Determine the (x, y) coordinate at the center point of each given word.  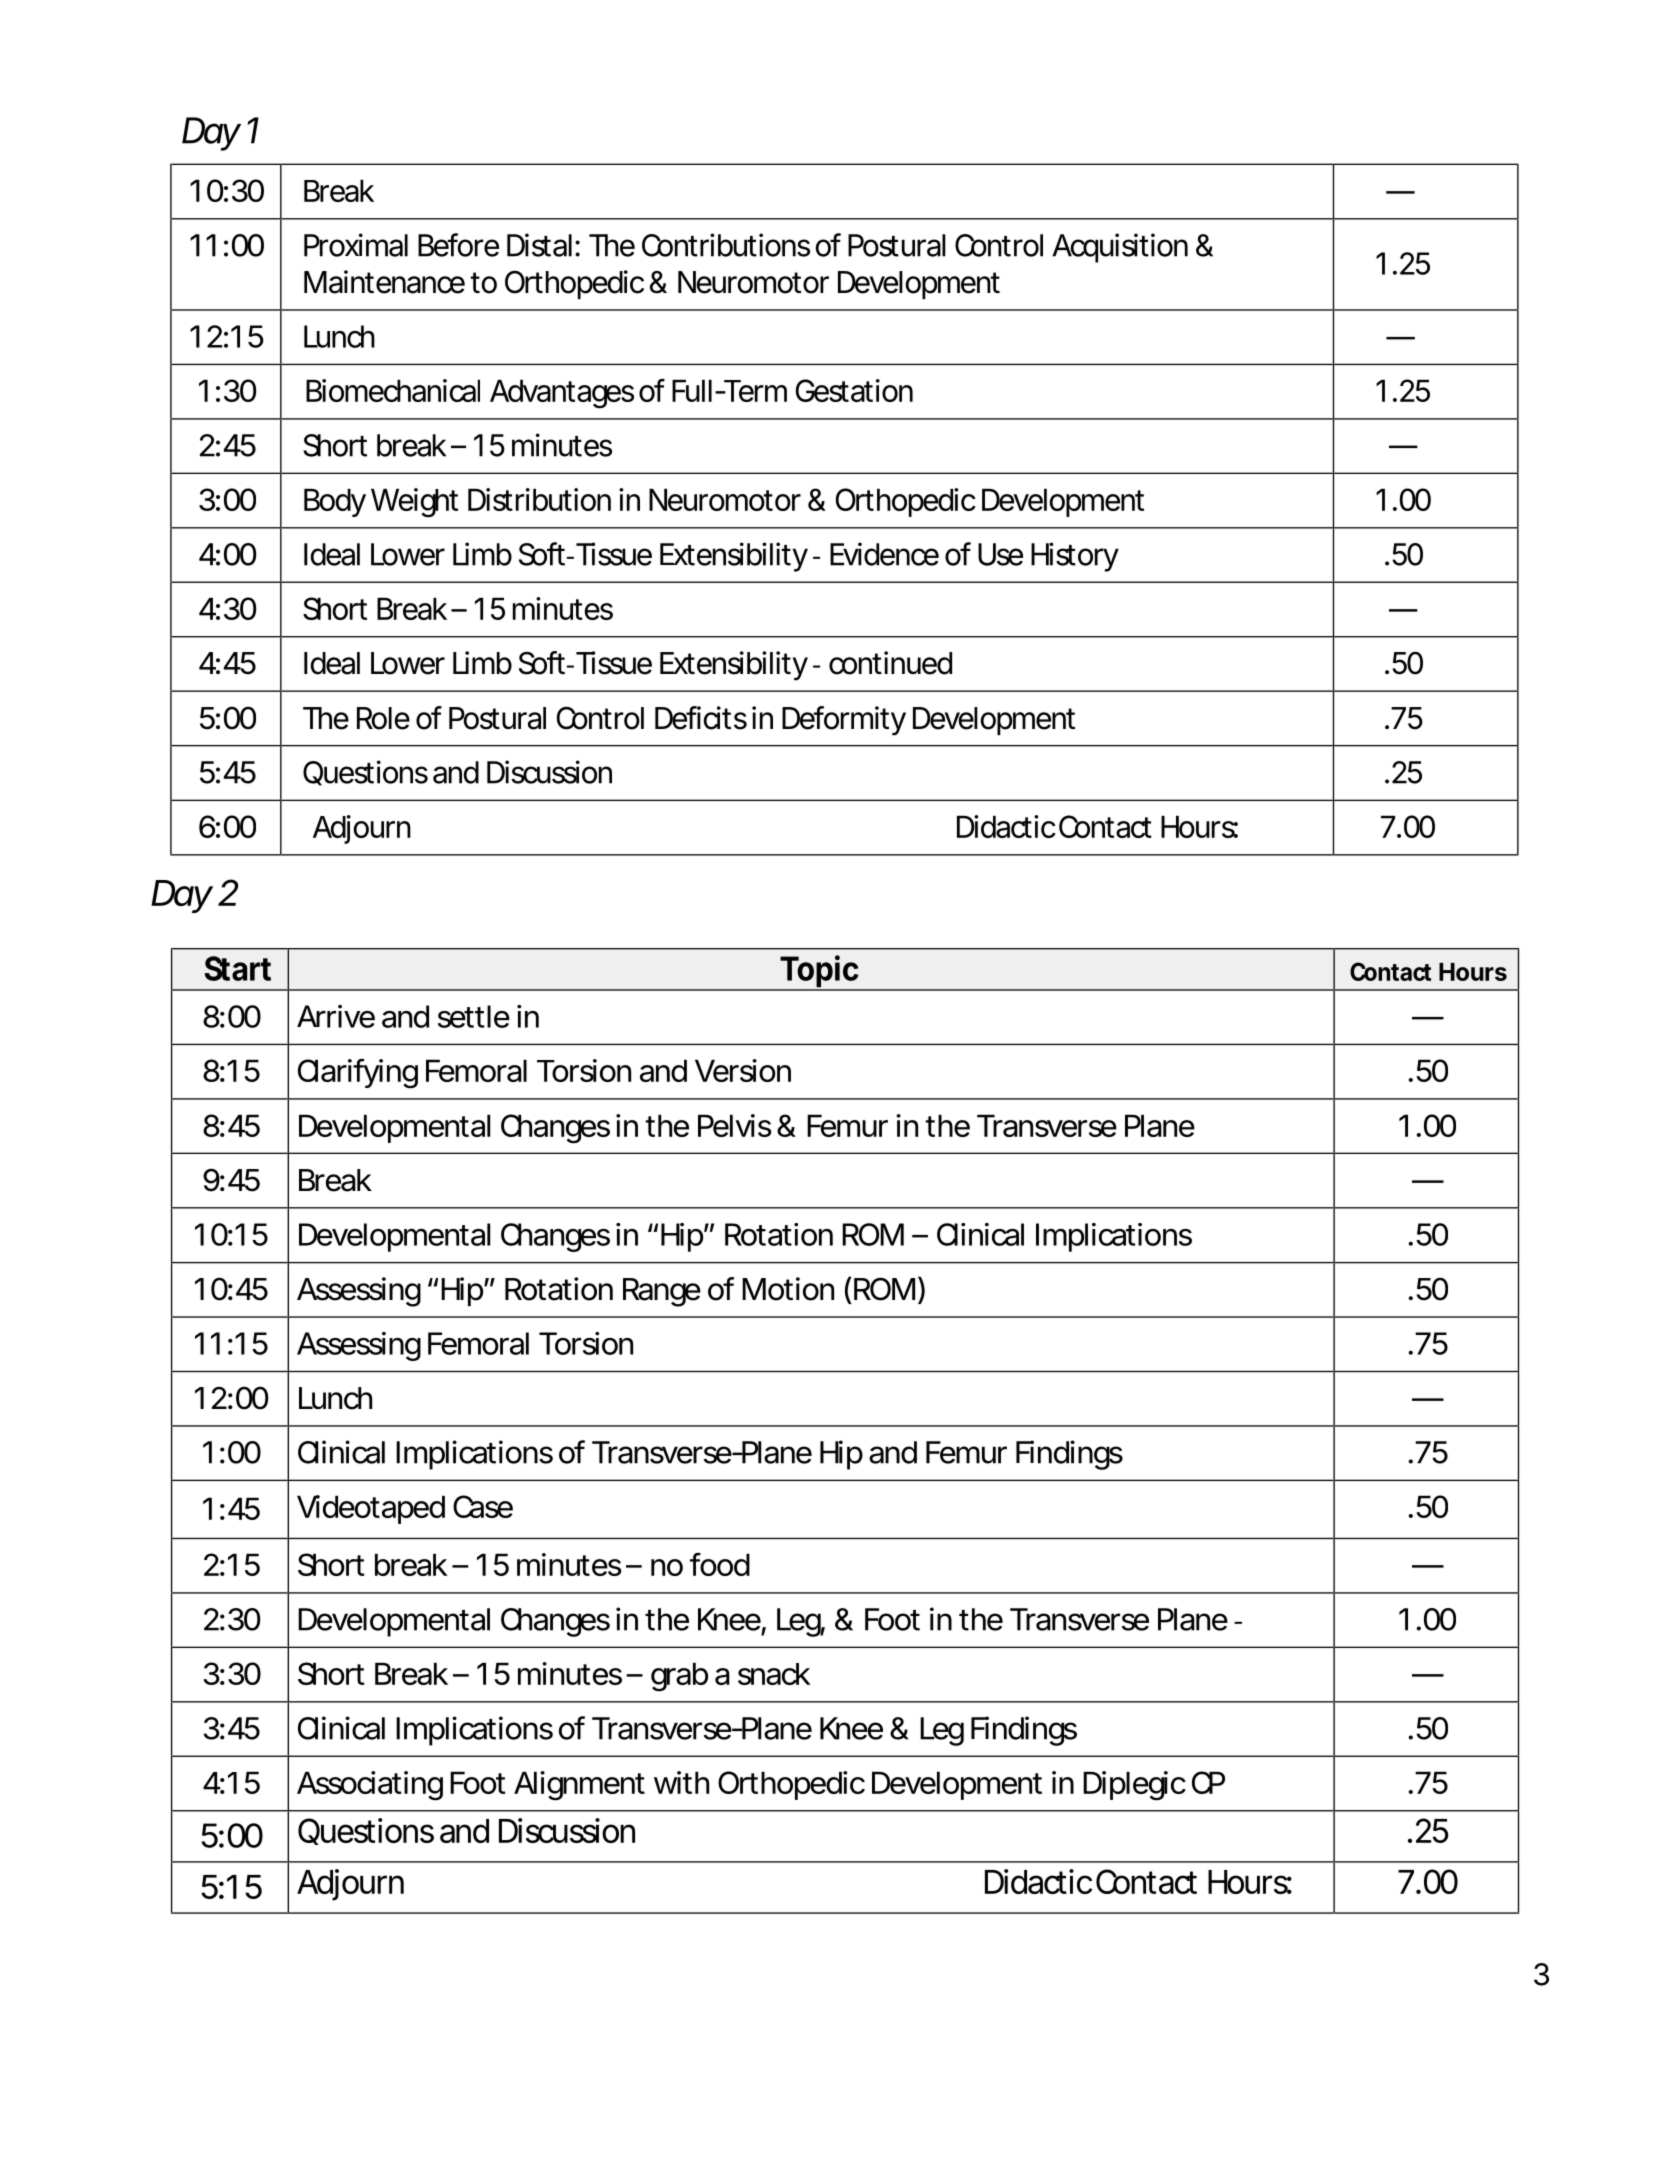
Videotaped (371, 1509)
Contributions (726, 245)
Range (662, 1292)
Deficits (701, 718)
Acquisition (1120, 248)
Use (1000, 554)
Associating (370, 1786)
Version (743, 1070)
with (681, 1782)
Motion (788, 1289)
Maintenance (384, 282)
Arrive (336, 1016)
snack (774, 1674)
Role (383, 718)
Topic (820, 972)
